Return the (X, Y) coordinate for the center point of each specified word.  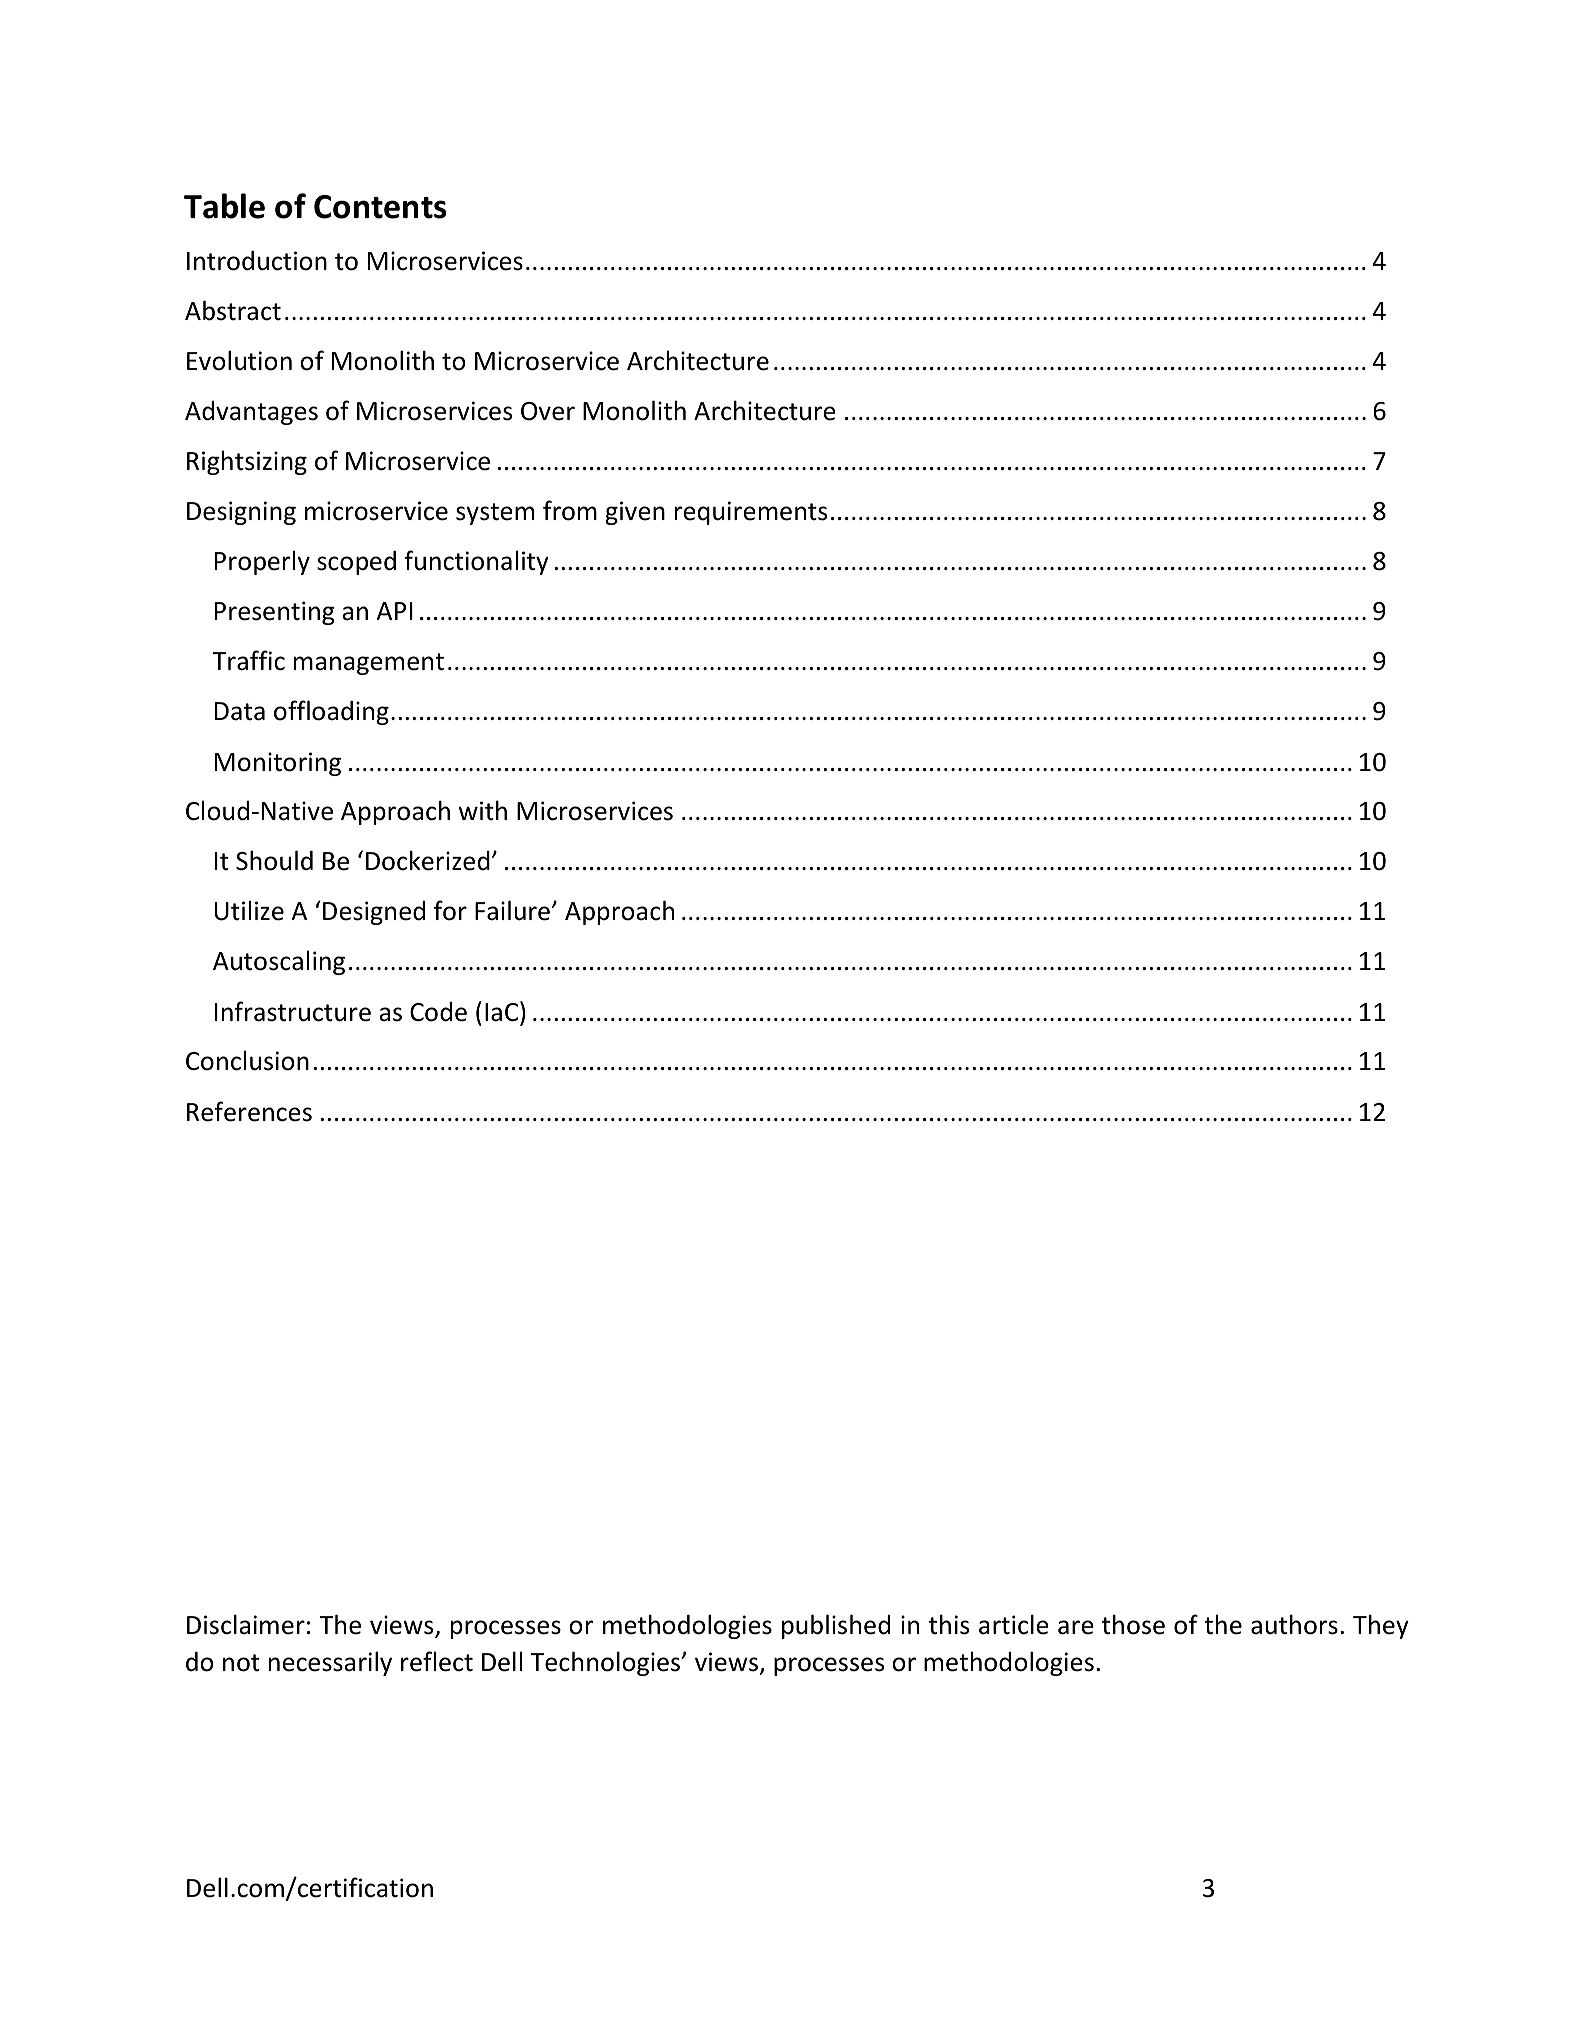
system (495, 514)
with (482, 810)
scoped (356, 563)
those (1133, 1624)
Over (548, 411)
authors (1294, 1624)
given (635, 513)
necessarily (330, 1663)
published (836, 1626)
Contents (380, 207)
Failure (512, 910)
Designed (374, 913)
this (949, 1624)
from (570, 510)
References (249, 1111)
